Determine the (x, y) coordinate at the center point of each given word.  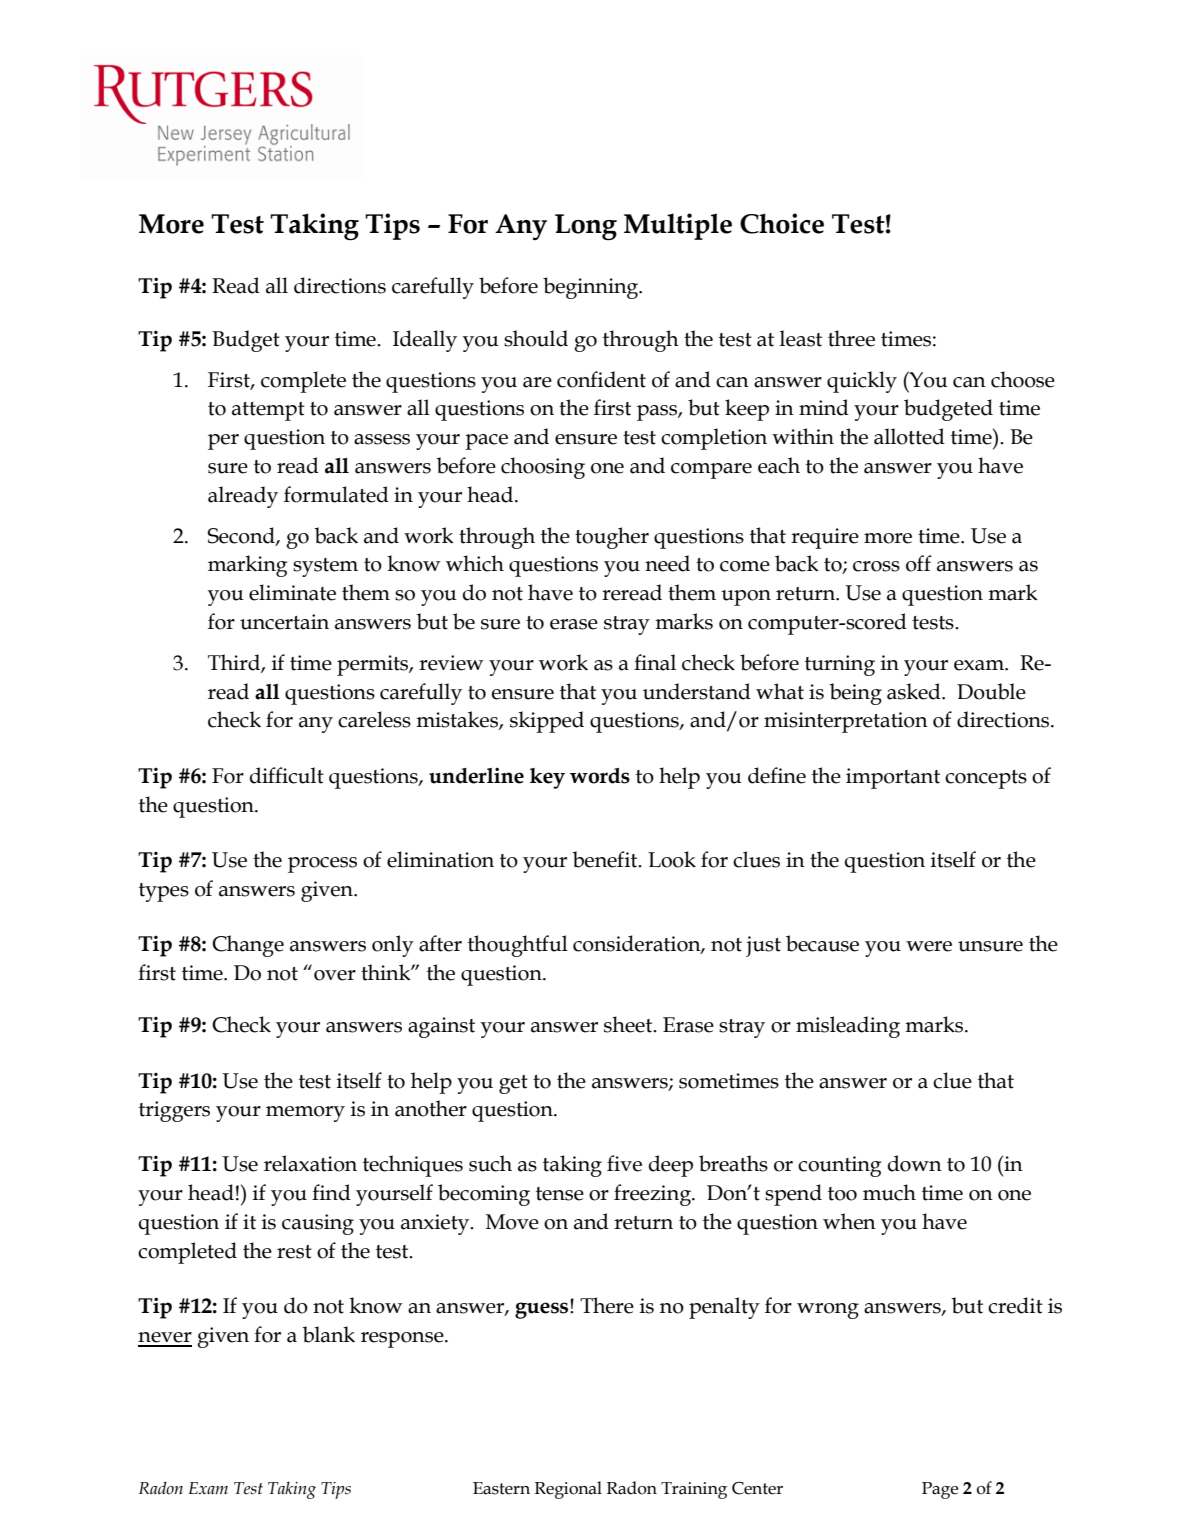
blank (329, 1334)
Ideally (425, 341)
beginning (592, 288)
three (851, 338)
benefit (606, 859)
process (322, 865)
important (893, 778)
